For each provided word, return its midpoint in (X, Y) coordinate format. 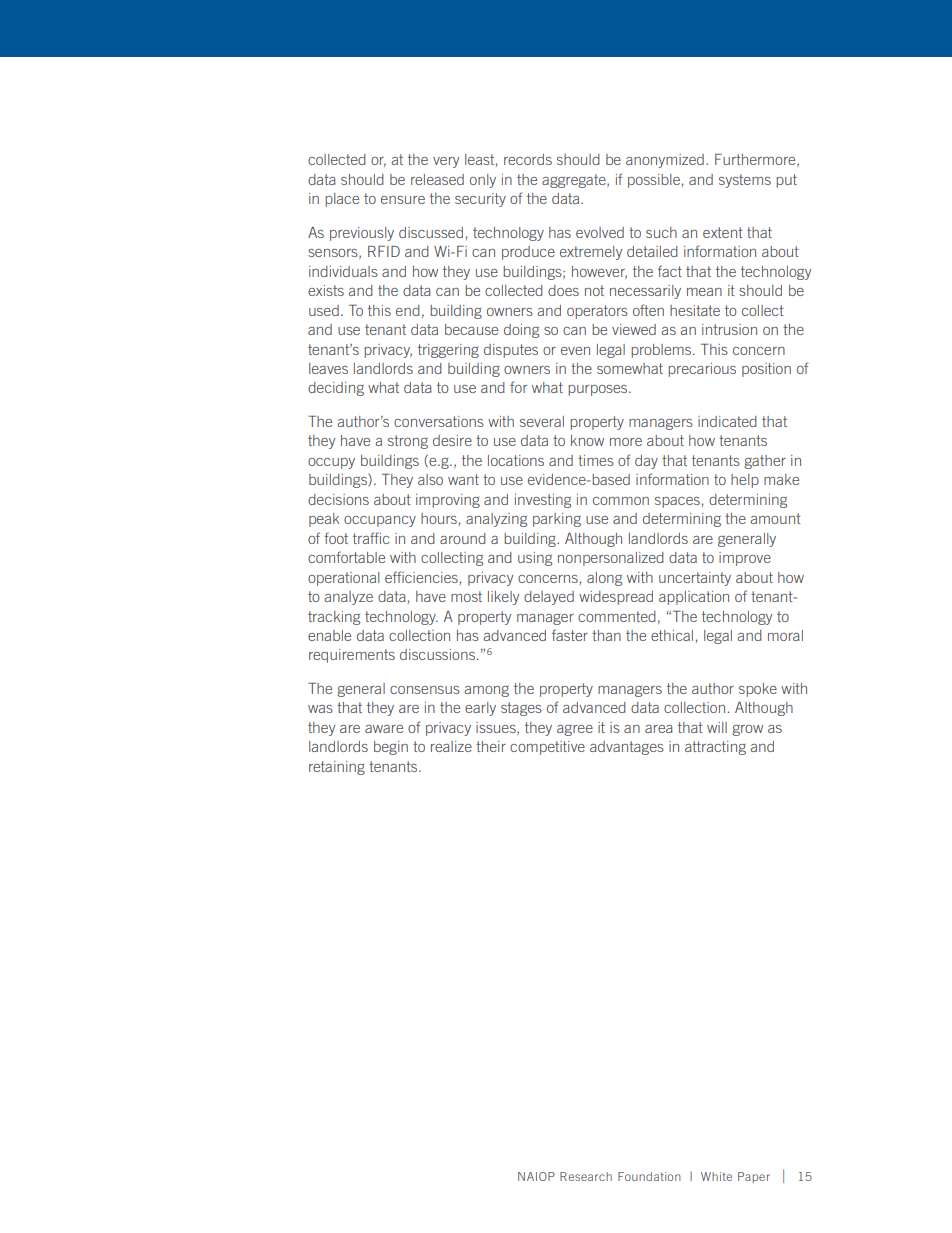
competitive (547, 748)
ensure (403, 200)
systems (745, 181)
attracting (715, 748)
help (745, 481)
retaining (337, 768)
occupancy (380, 521)
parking (557, 520)
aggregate (575, 181)
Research (586, 1176)
